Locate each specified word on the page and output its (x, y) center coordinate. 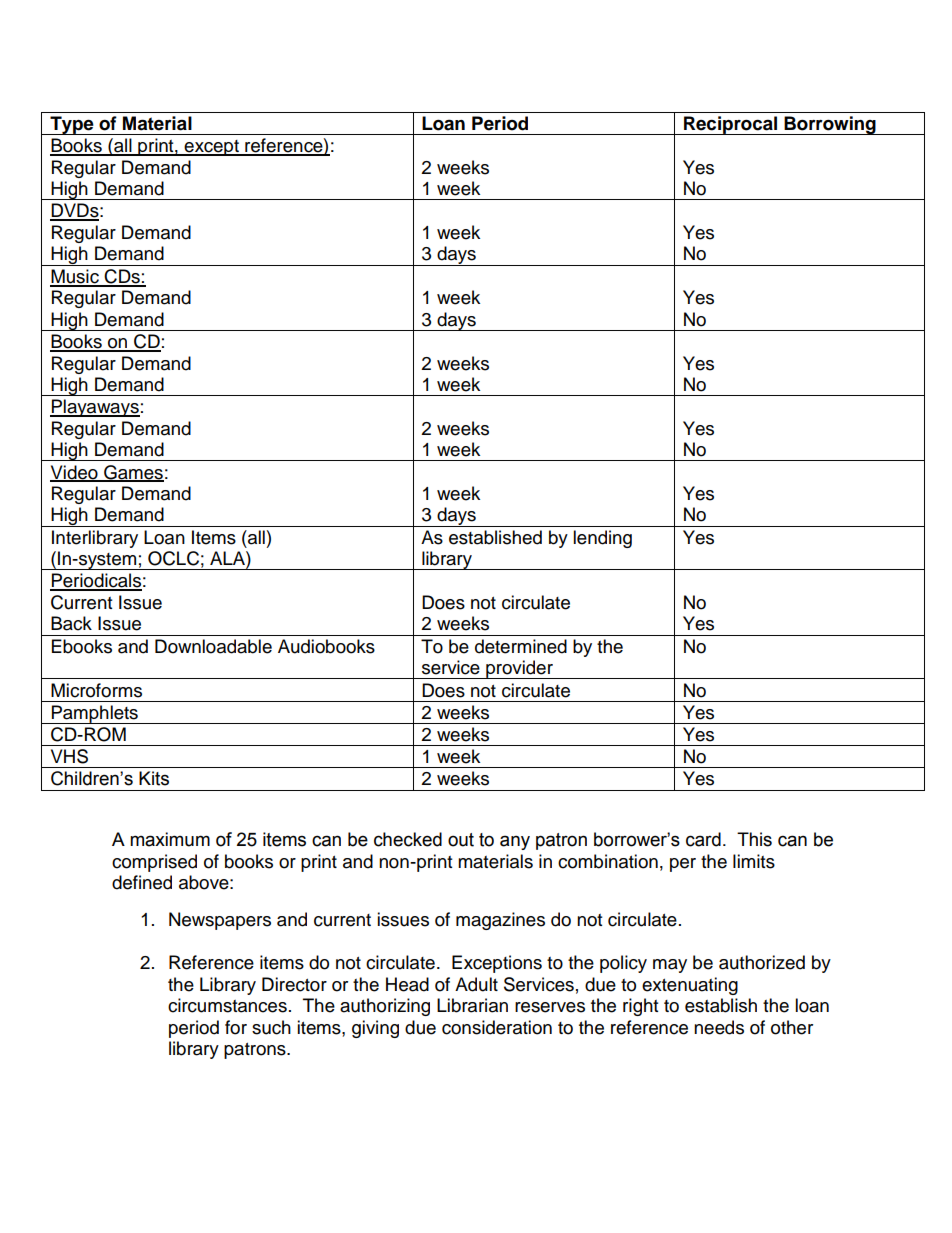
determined (521, 646)
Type (72, 125)
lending (602, 539)
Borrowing (830, 125)
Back (71, 623)
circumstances (227, 1005)
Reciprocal (730, 125)
